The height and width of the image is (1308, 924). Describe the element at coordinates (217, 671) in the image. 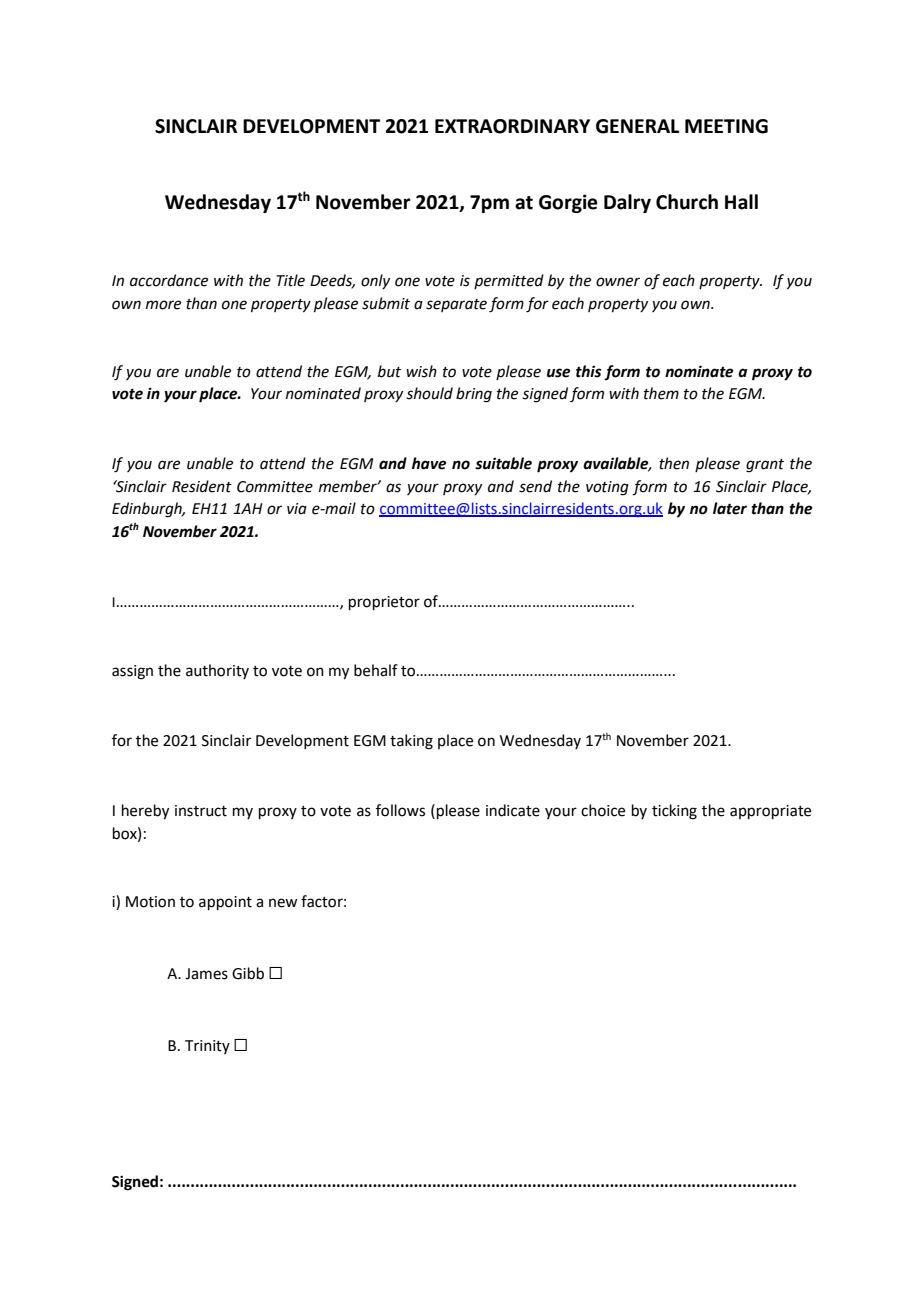

I see `authority` at that location.
